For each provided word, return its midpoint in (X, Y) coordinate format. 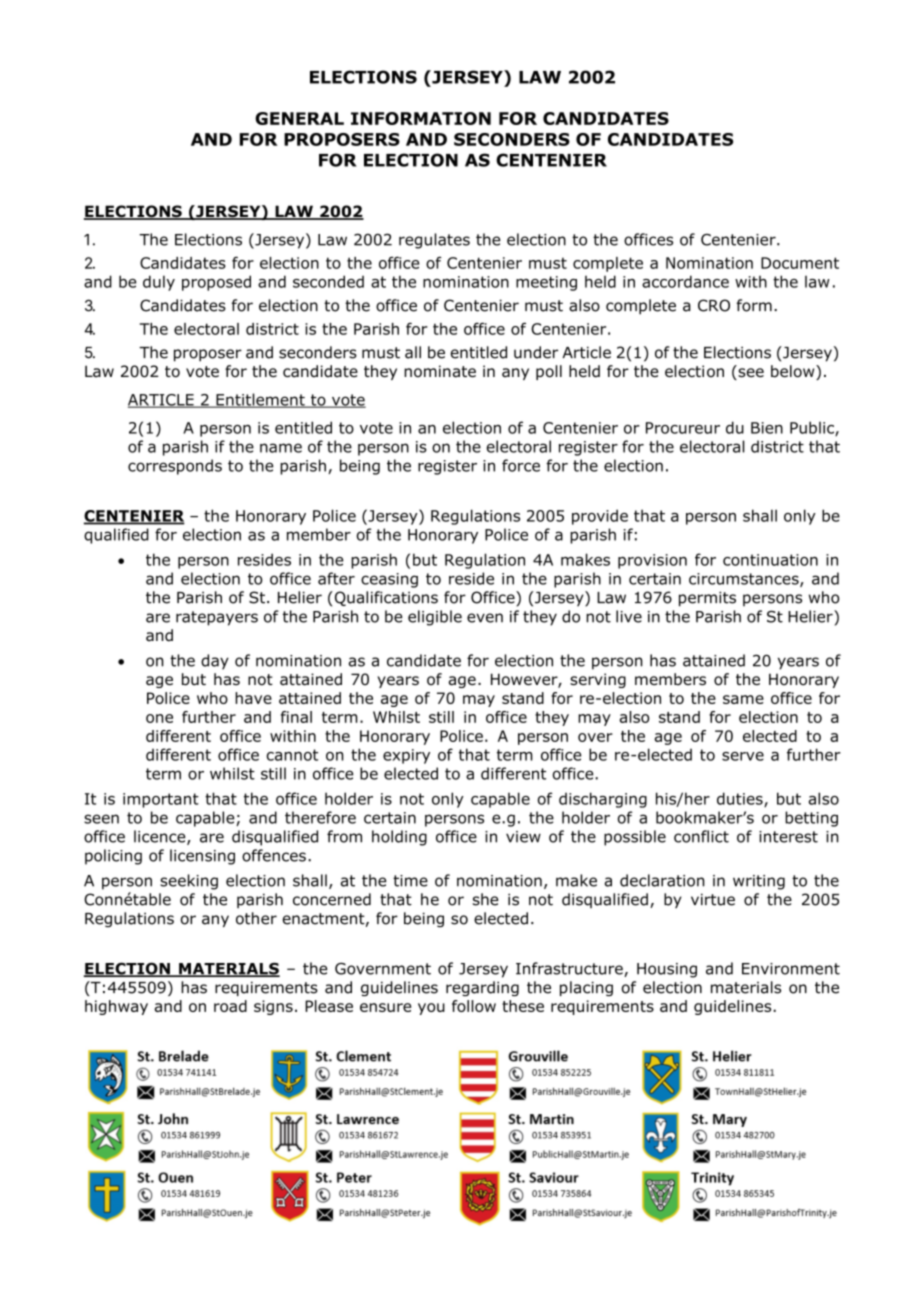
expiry (406, 756)
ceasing (389, 580)
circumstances (745, 580)
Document (800, 263)
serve (743, 756)
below (794, 372)
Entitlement (260, 400)
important (161, 800)
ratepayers (217, 618)
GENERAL (299, 118)
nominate (440, 371)
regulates (434, 241)
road (230, 1006)
